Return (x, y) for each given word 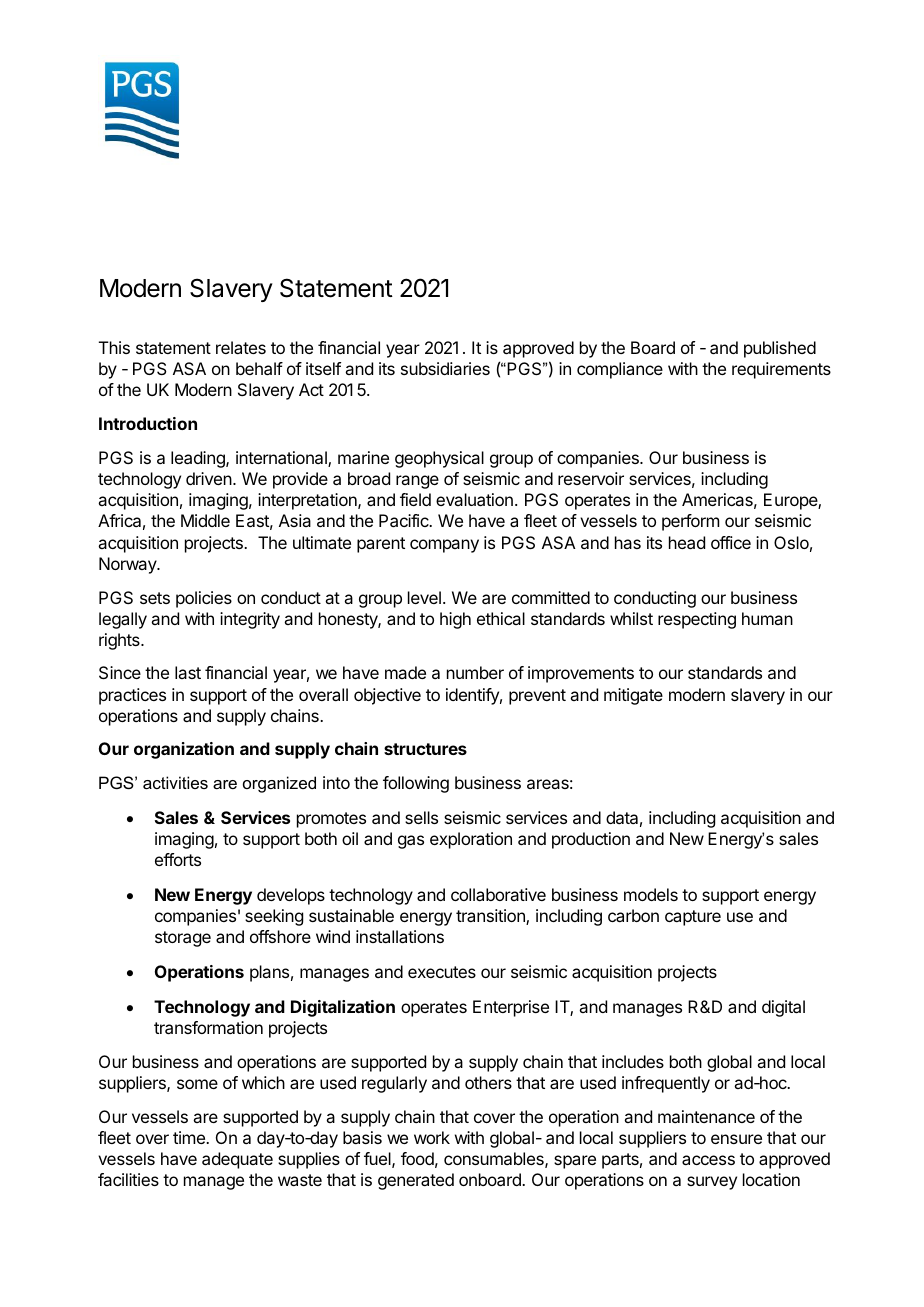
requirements (781, 370)
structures (425, 749)
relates (241, 347)
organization (184, 750)
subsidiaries (445, 368)
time (190, 1137)
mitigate (633, 696)
